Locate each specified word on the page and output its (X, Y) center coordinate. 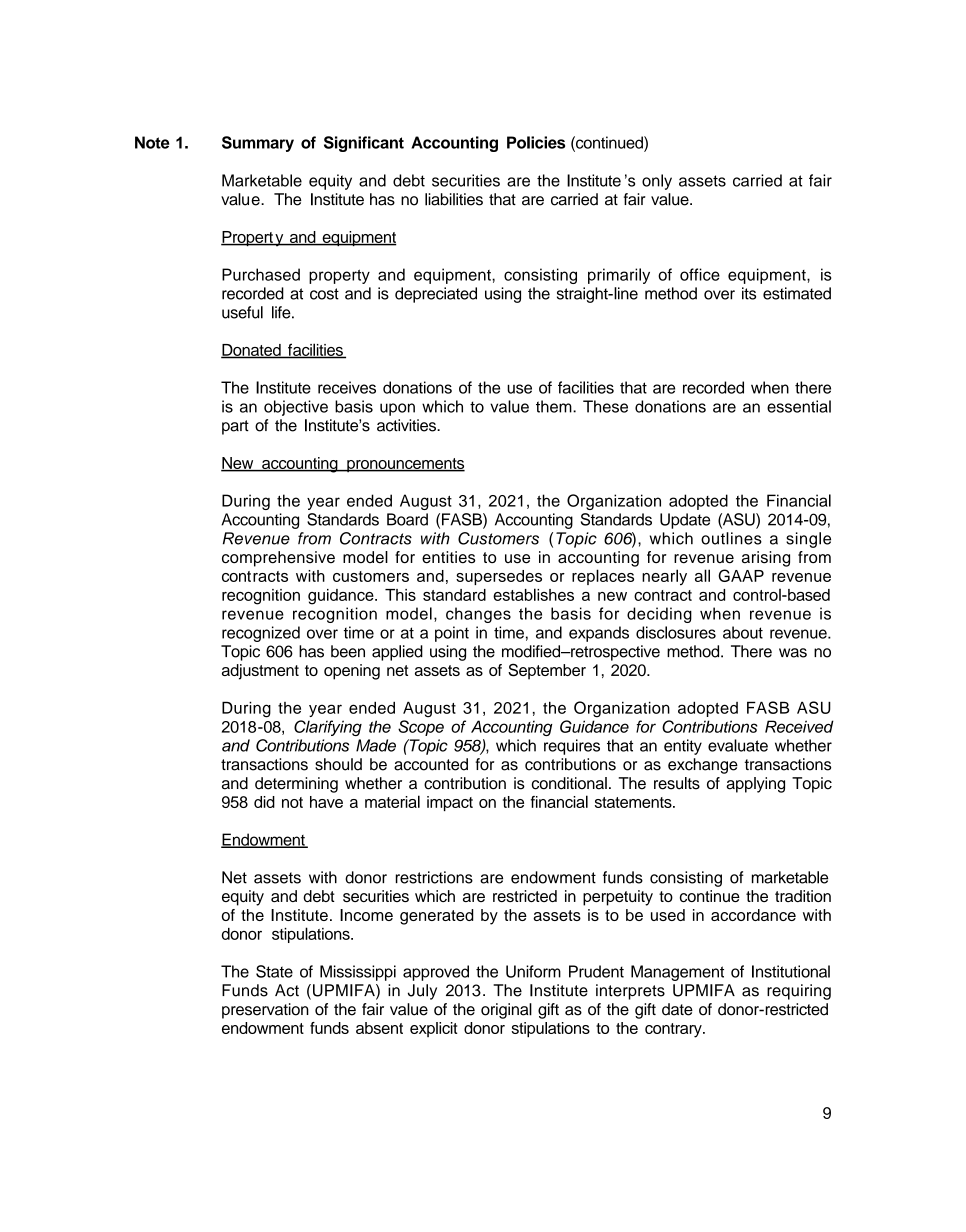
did (264, 802)
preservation (265, 1011)
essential (799, 406)
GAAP (741, 575)
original (506, 1011)
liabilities (454, 199)
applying (755, 785)
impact (450, 803)
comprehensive (278, 559)
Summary (258, 144)
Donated (252, 351)
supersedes (499, 577)
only (657, 182)
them (555, 406)
